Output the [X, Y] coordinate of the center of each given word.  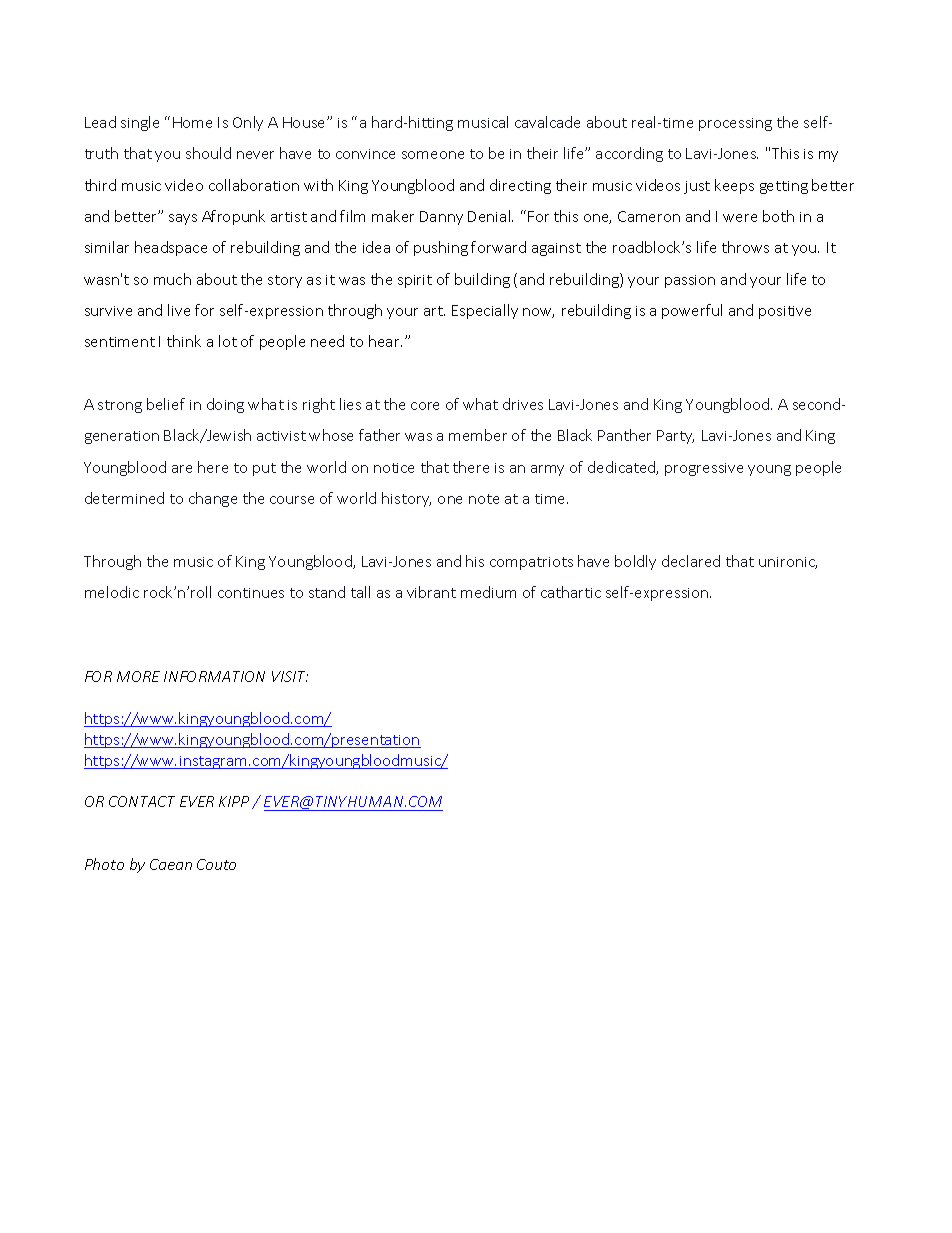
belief [166, 404]
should [208, 153]
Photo [104, 864]
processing [735, 124]
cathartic [571, 592]
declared [691, 561]
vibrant [431, 592]
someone [433, 155]
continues [251, 593]
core [425, 406]
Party [675, 437]
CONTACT [142, 801]
